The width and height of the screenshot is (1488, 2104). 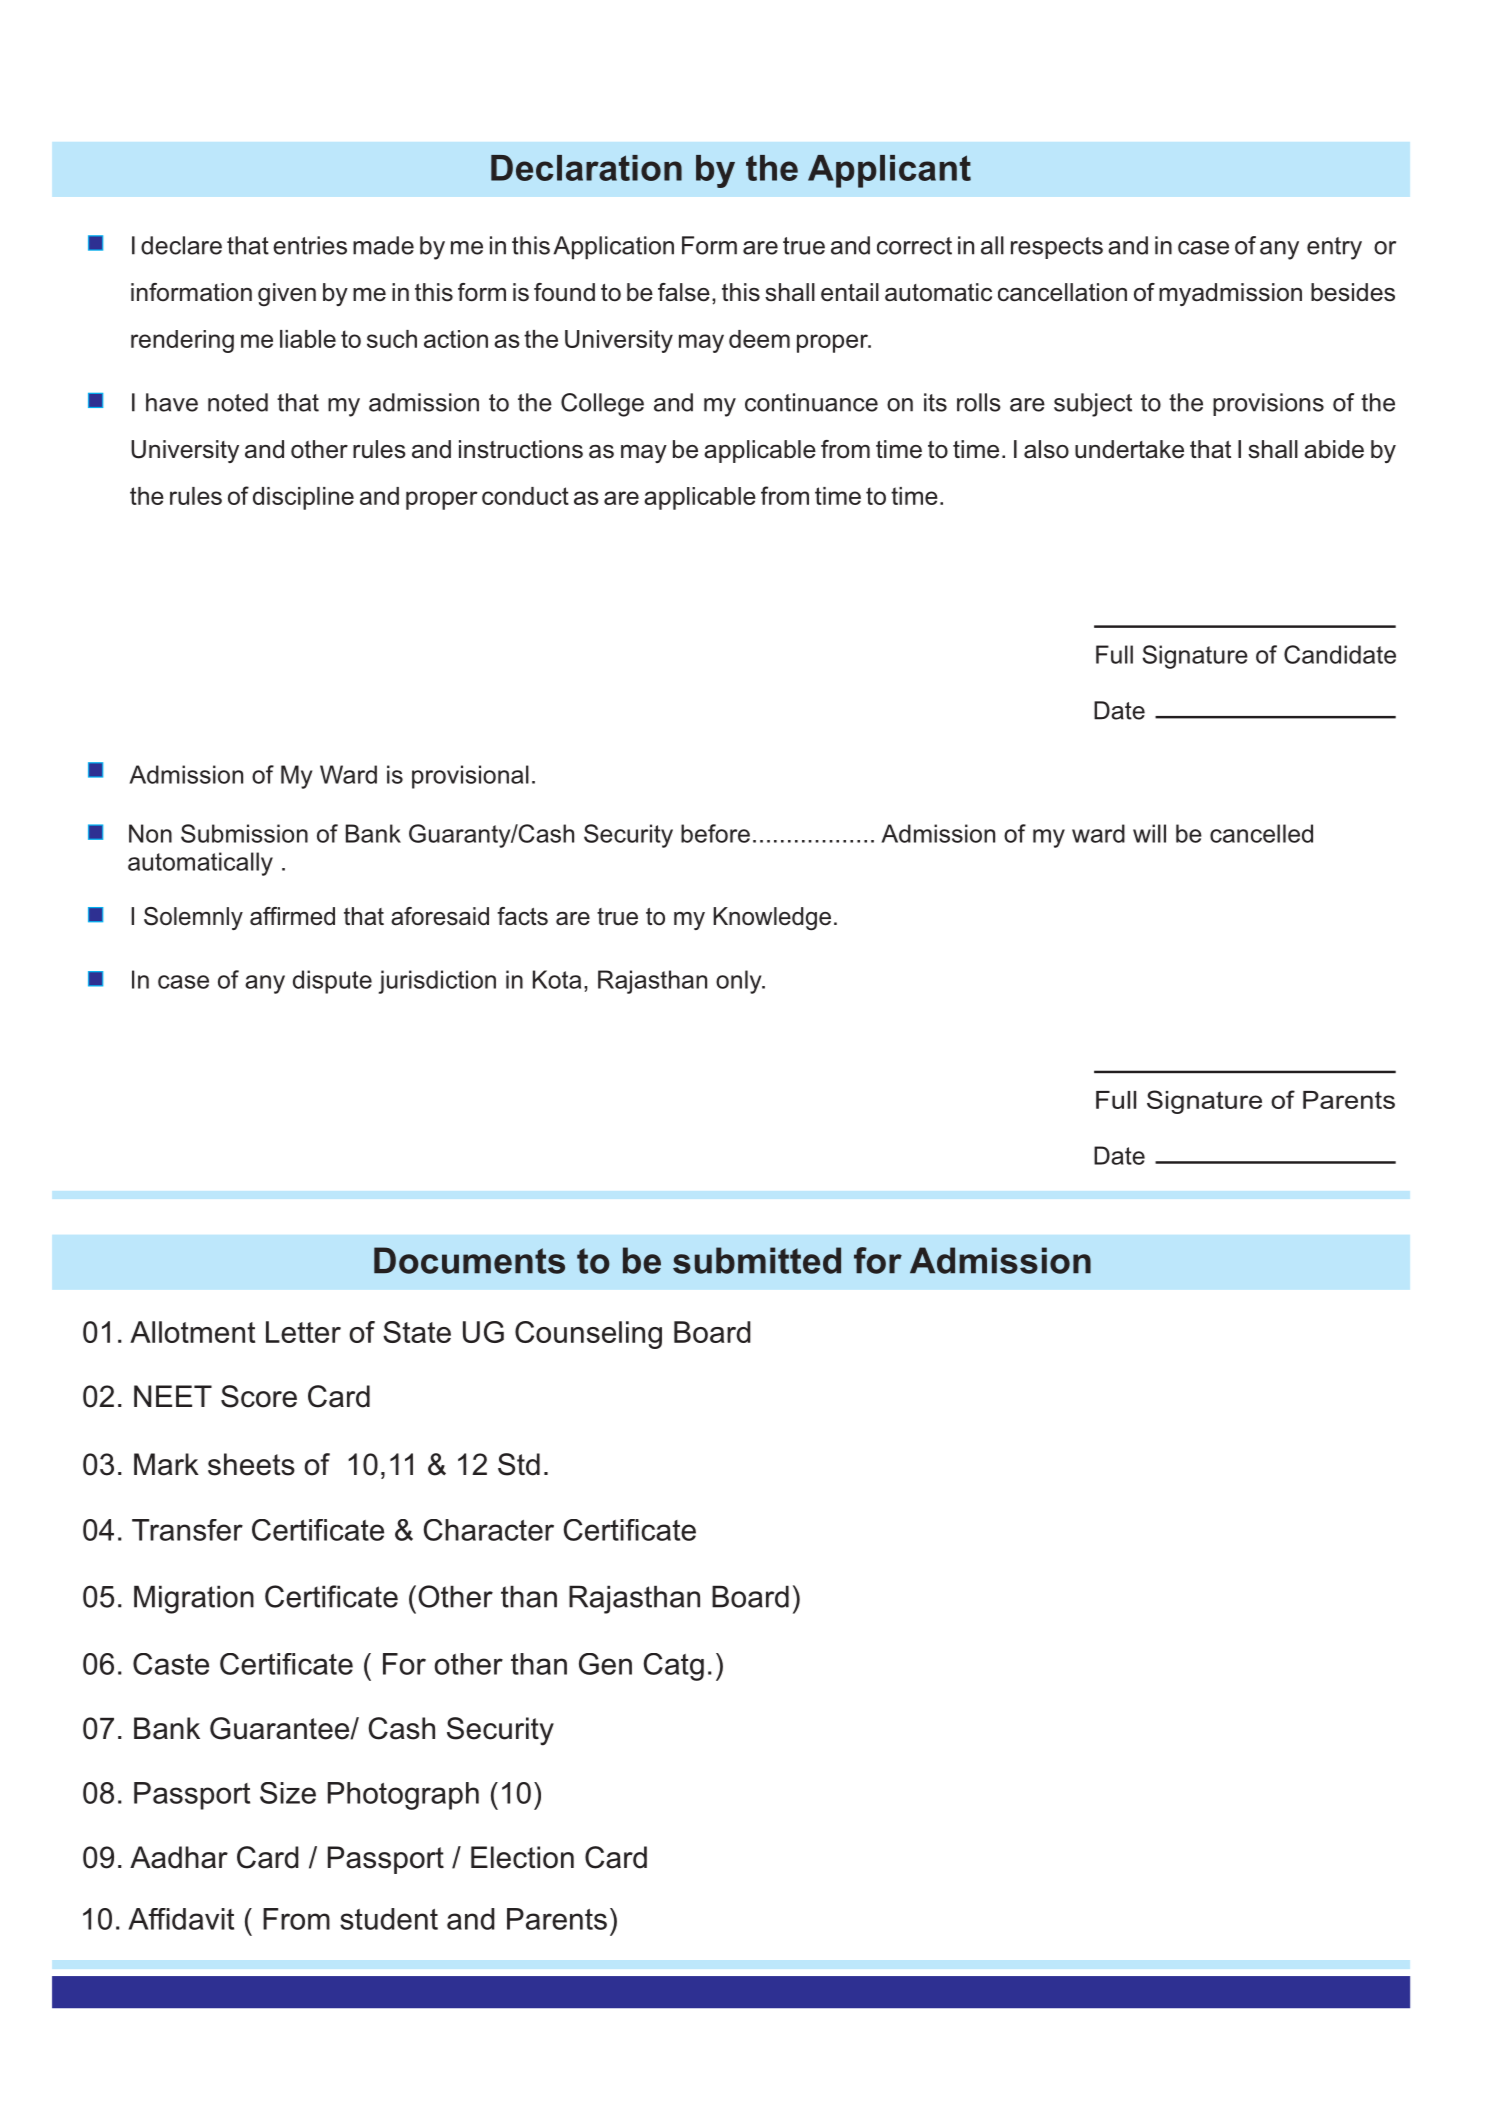 What do you see at coordinates (588, 1335) in the screenshot?
I see `Counseling` at bounding box center [588, 1335].
